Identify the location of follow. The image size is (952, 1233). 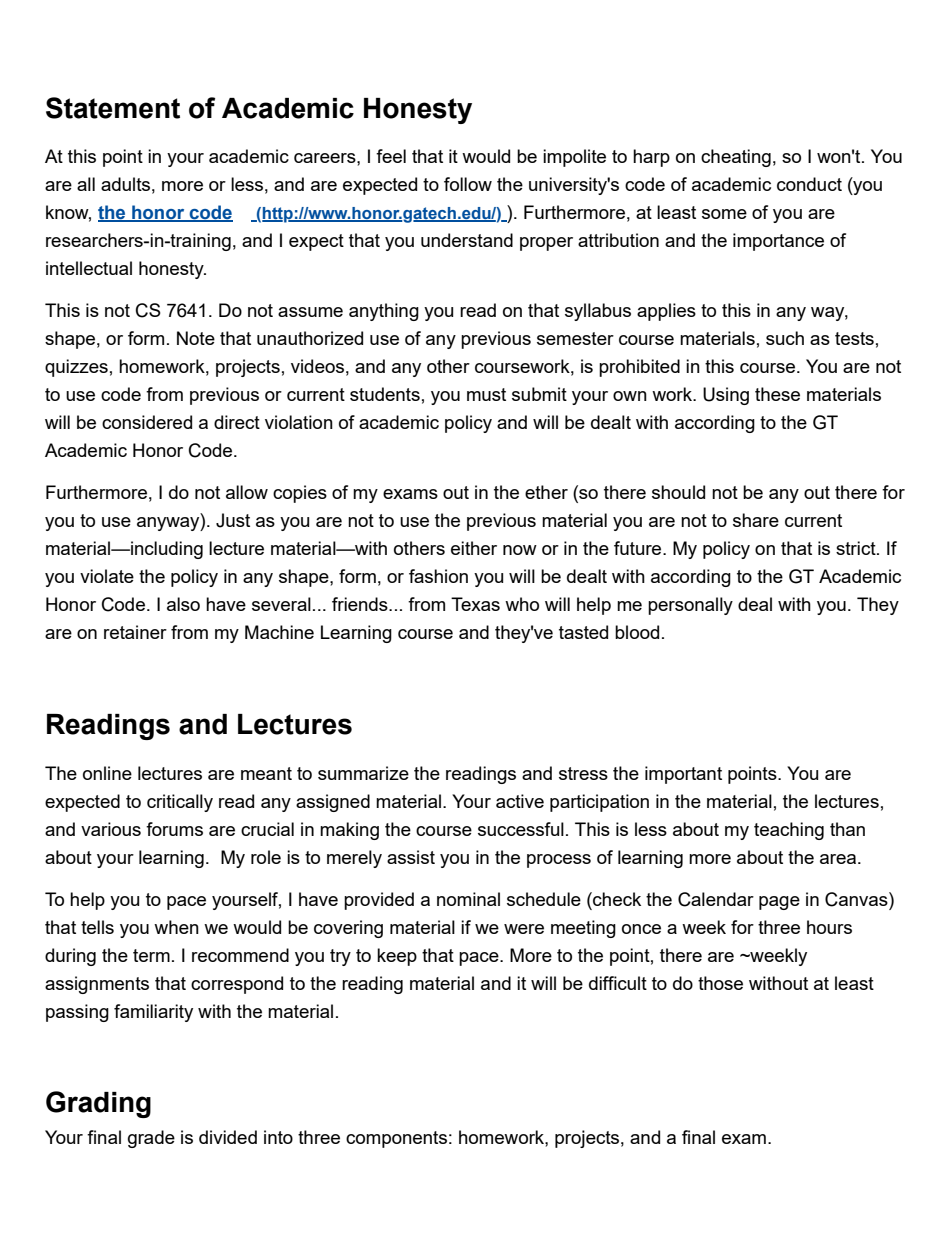
(468, 184).
